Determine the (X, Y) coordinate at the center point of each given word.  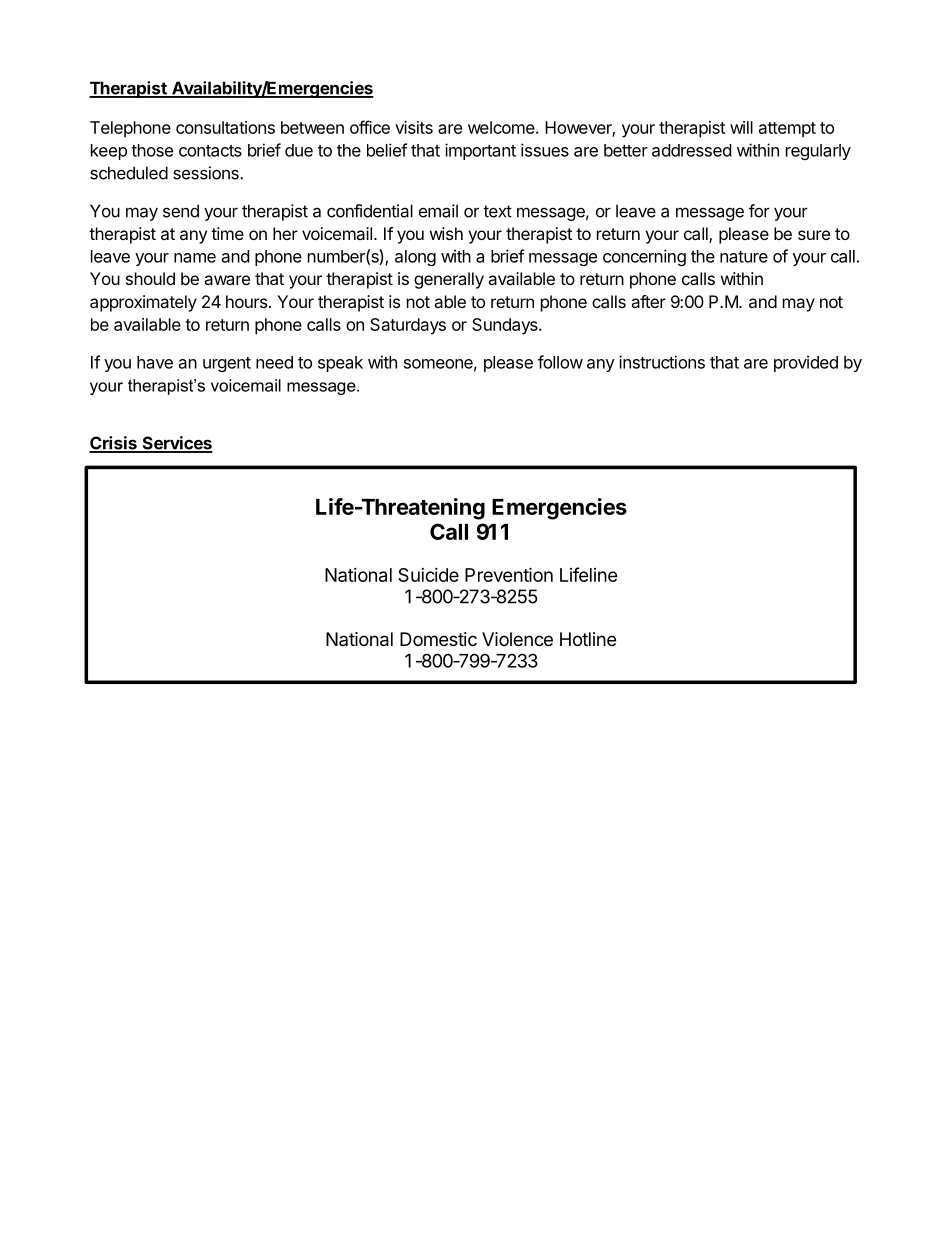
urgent (227, 364)
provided (806, 363)
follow (560, 362)
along (415, 258)
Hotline (588, 639)
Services (176, 444)
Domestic (438, 639)
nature (744, 257)
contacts (210, 151)
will (741, 127)
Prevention (509, 574)
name (195, 258)
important (480, 151)
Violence (517, 639)
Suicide (428, 575)
